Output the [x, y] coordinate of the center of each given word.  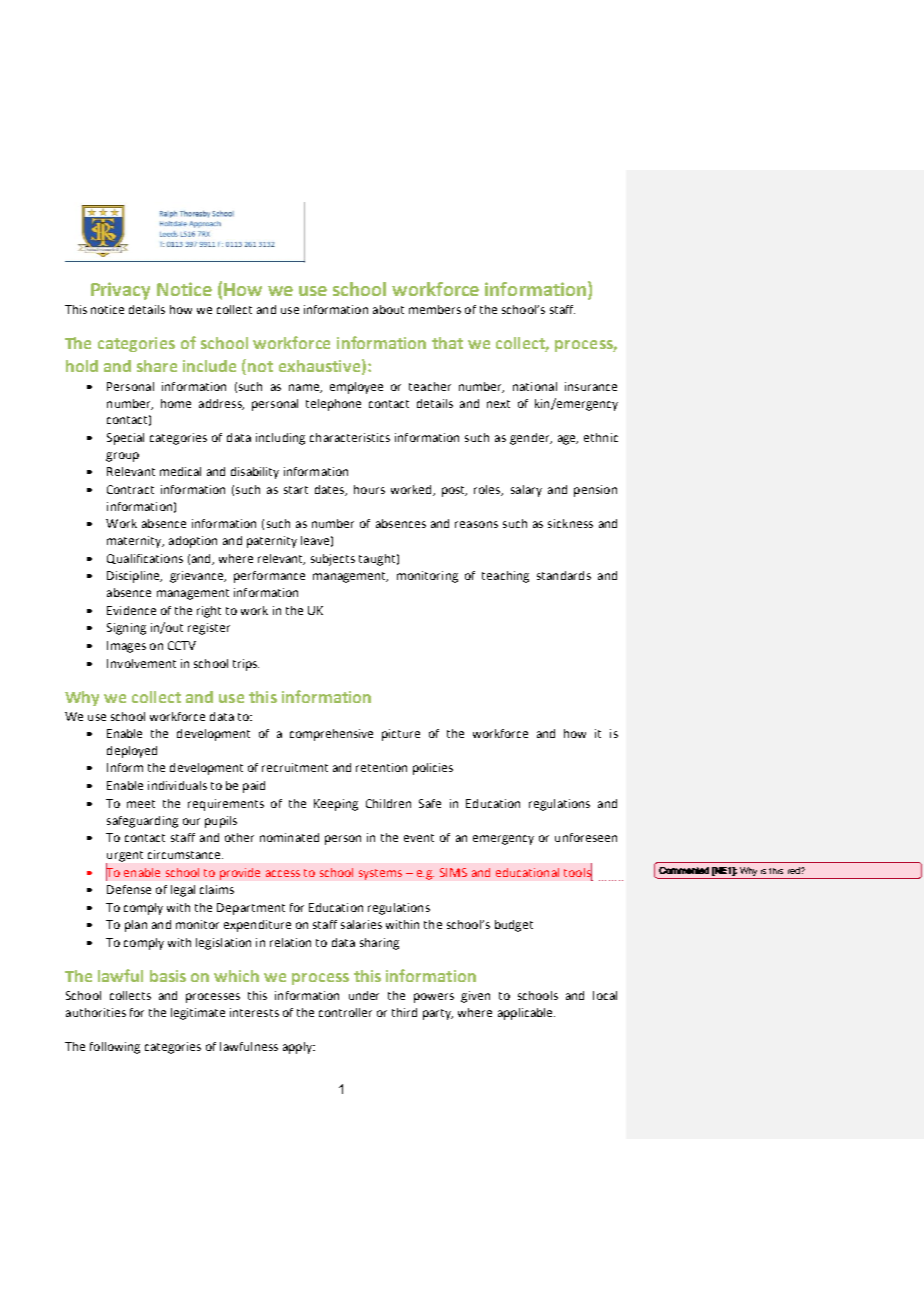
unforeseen [586, 837]
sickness [570, 523]
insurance [591, 386]
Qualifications [145, 559]
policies [433, 769]
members [435, 309]
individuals [177, 785]
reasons [476, 524]
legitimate [198, 1014]
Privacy [120, 291]
